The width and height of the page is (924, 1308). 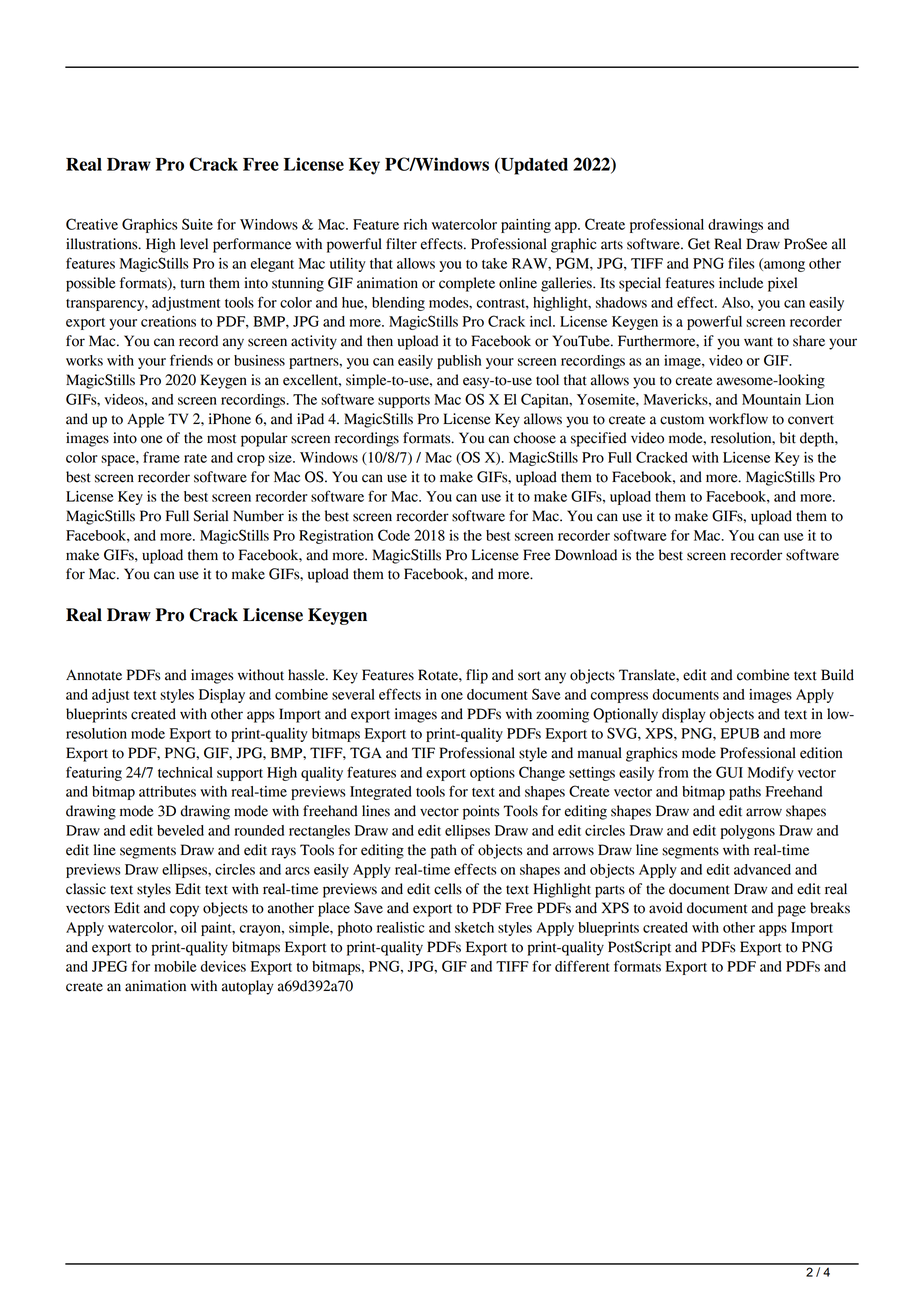 I want to click on level, so click(x=194, y=244).
